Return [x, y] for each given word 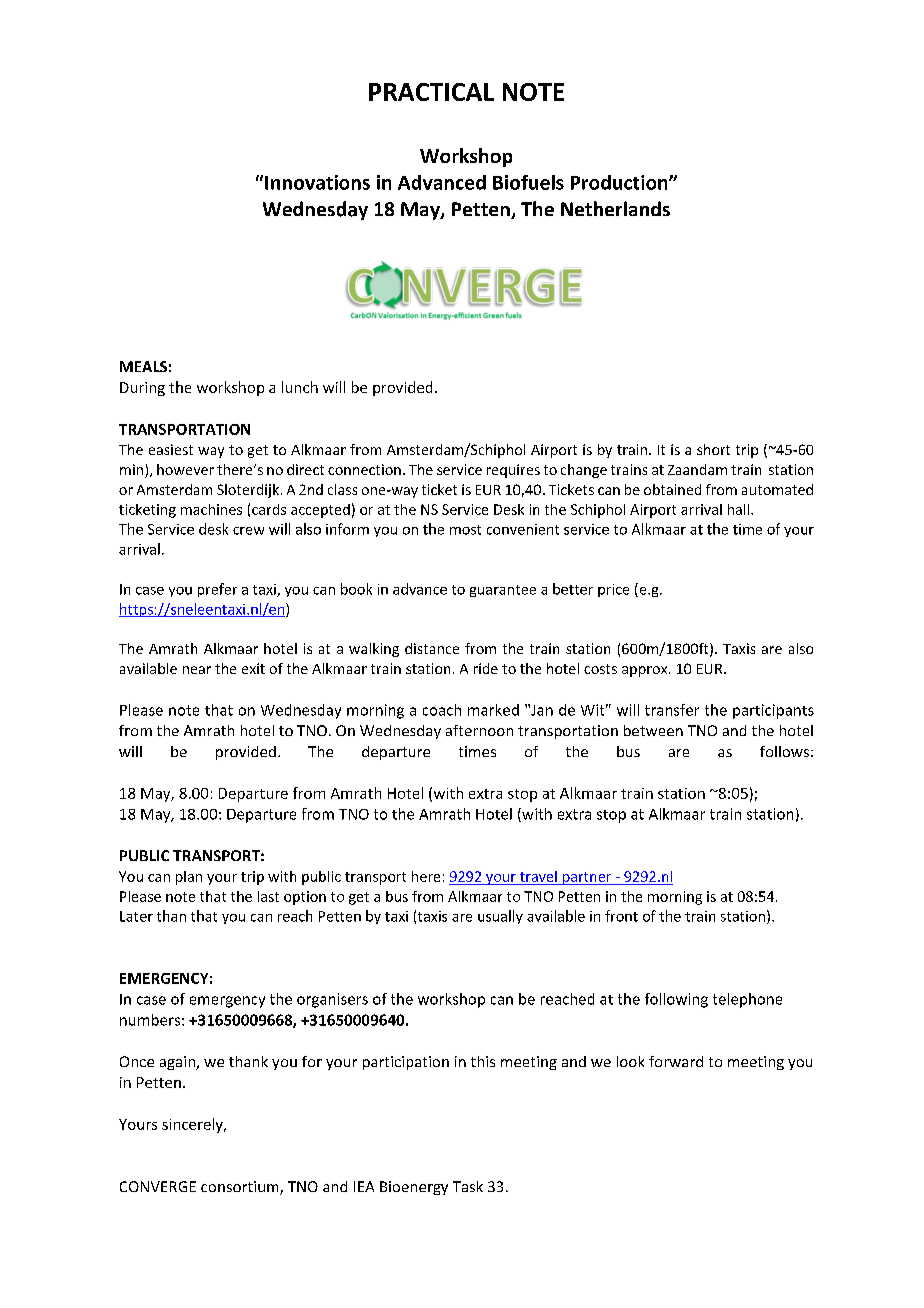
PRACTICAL [431, 92]
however [185, 469]
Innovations [317, 182]
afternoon [479, 730]
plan [189, 878]
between [653, 730]
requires [513, 471]
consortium [241, 1188]
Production [620, 182]
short [713, 449]
